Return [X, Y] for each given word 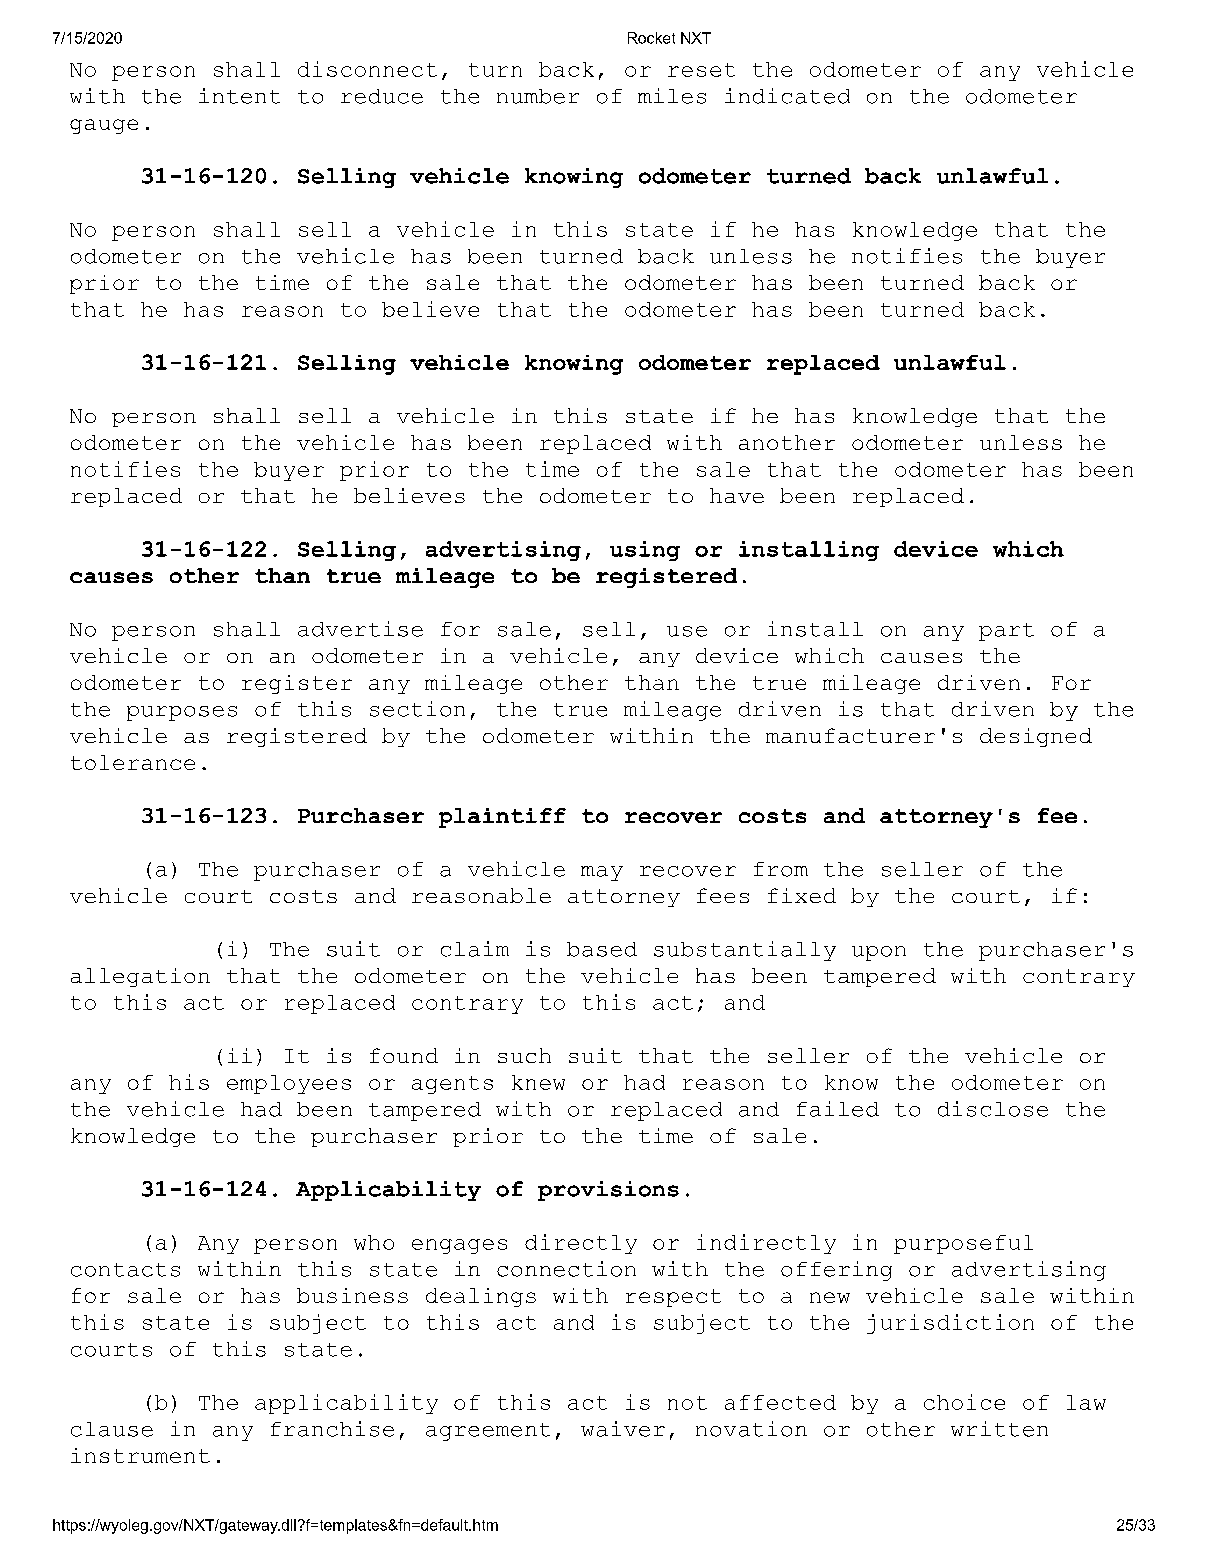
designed [1036, 737]
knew [538, 1082]
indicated [787, 96]
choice [964, 1402]
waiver [623, 1429]
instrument [140, 1455]
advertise [360, 629]
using [645, 551]
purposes [182, 713]
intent [239, 96]
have [737, 495]
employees [289, 1084]
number [538, 96]
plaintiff [502, 818]
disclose [993, 1109]
